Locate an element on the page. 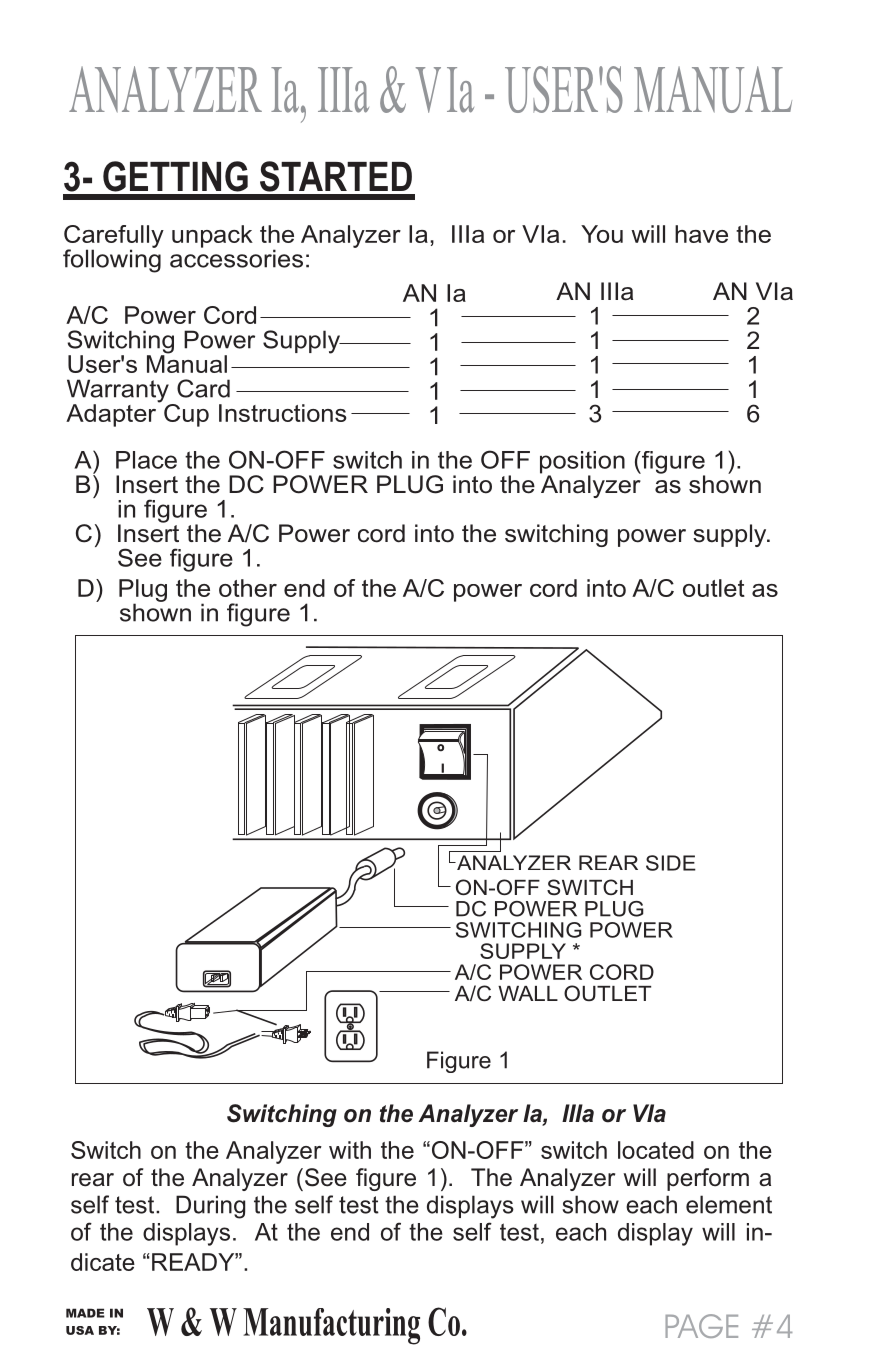  Place is located at coordinates (146, 460).
